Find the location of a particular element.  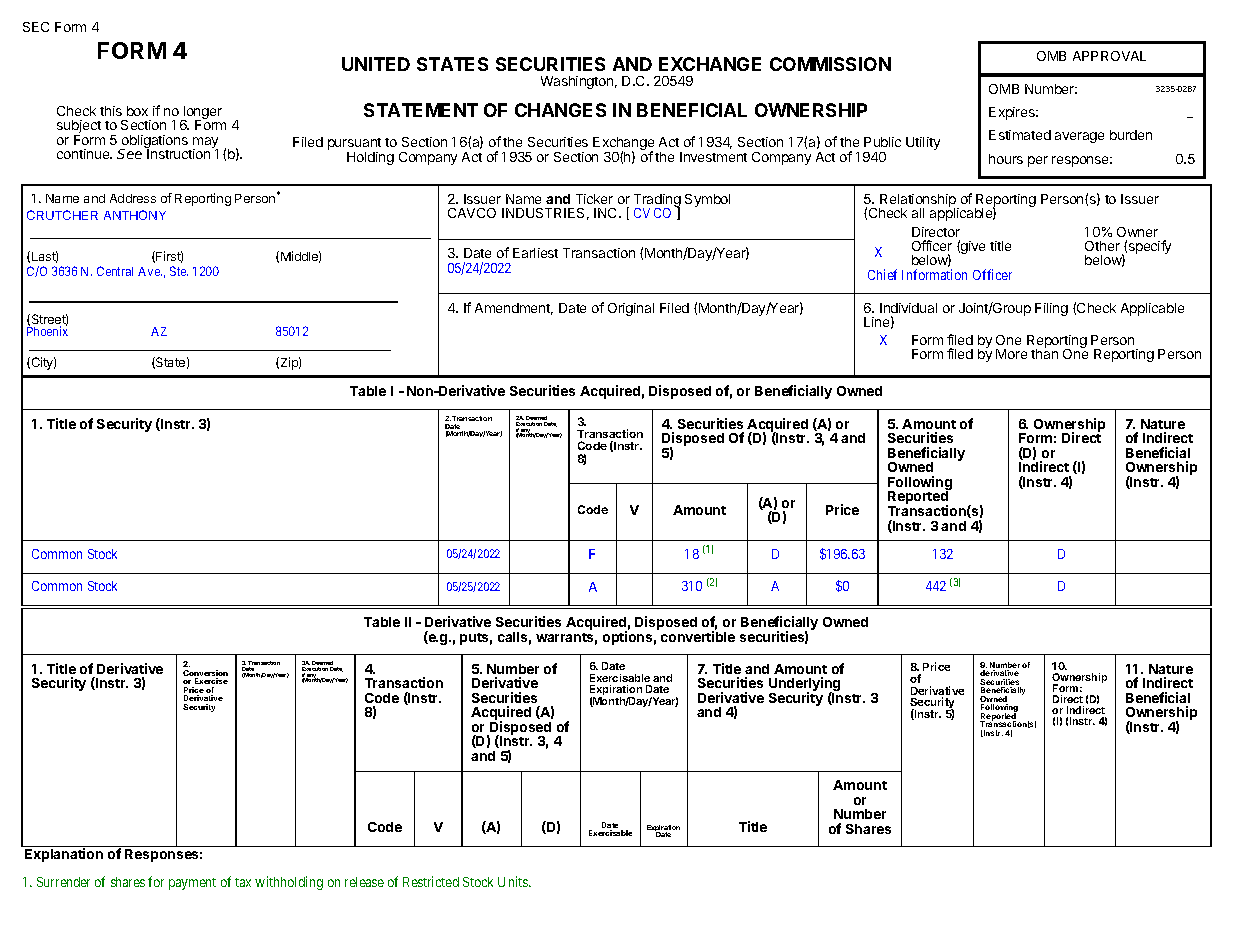

payment is located at coordinates (192, 884).
